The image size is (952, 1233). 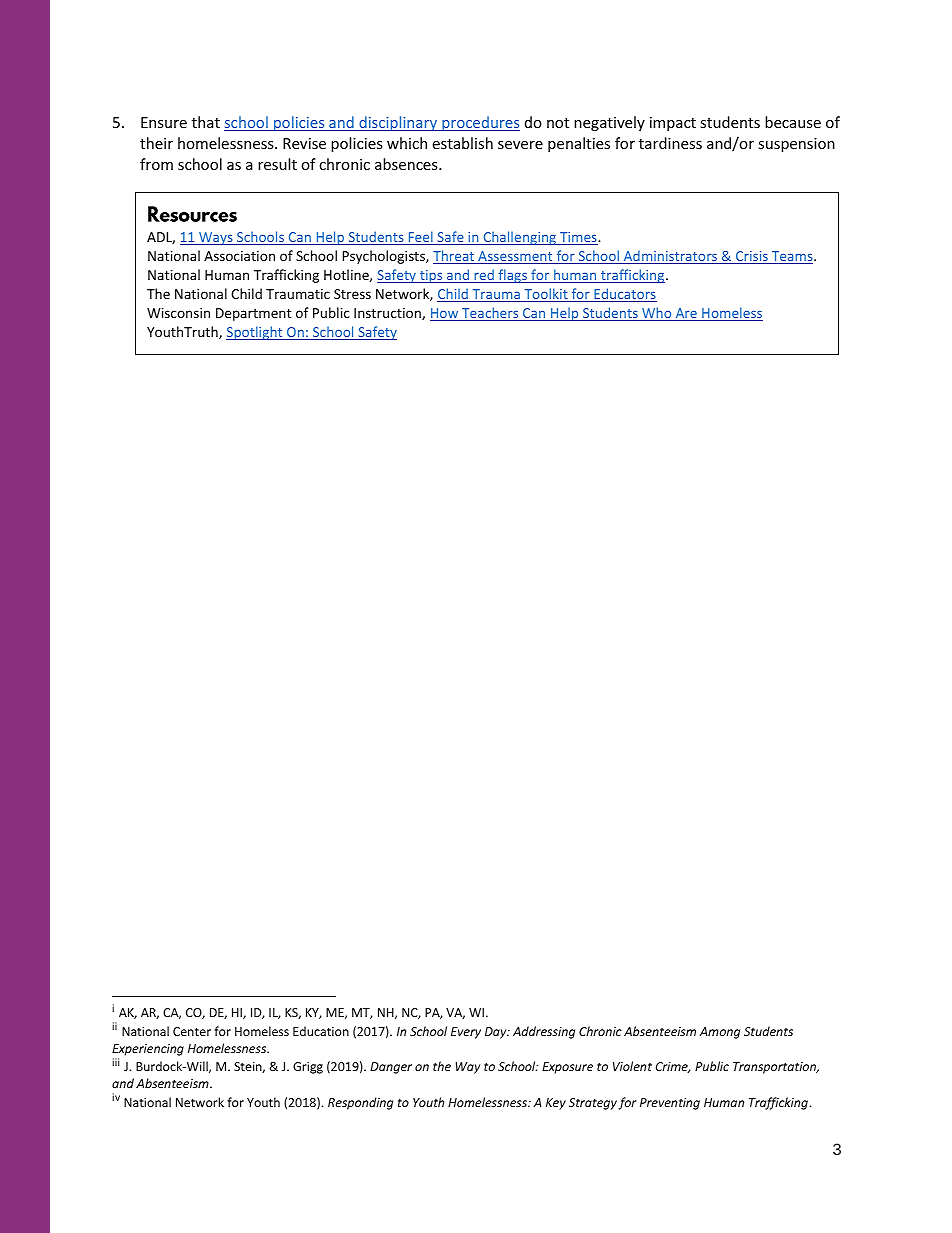 What do you see at coordinates (720, 1033) in the screenshot?
I see `Among` at bounding box center [720, 1033].
